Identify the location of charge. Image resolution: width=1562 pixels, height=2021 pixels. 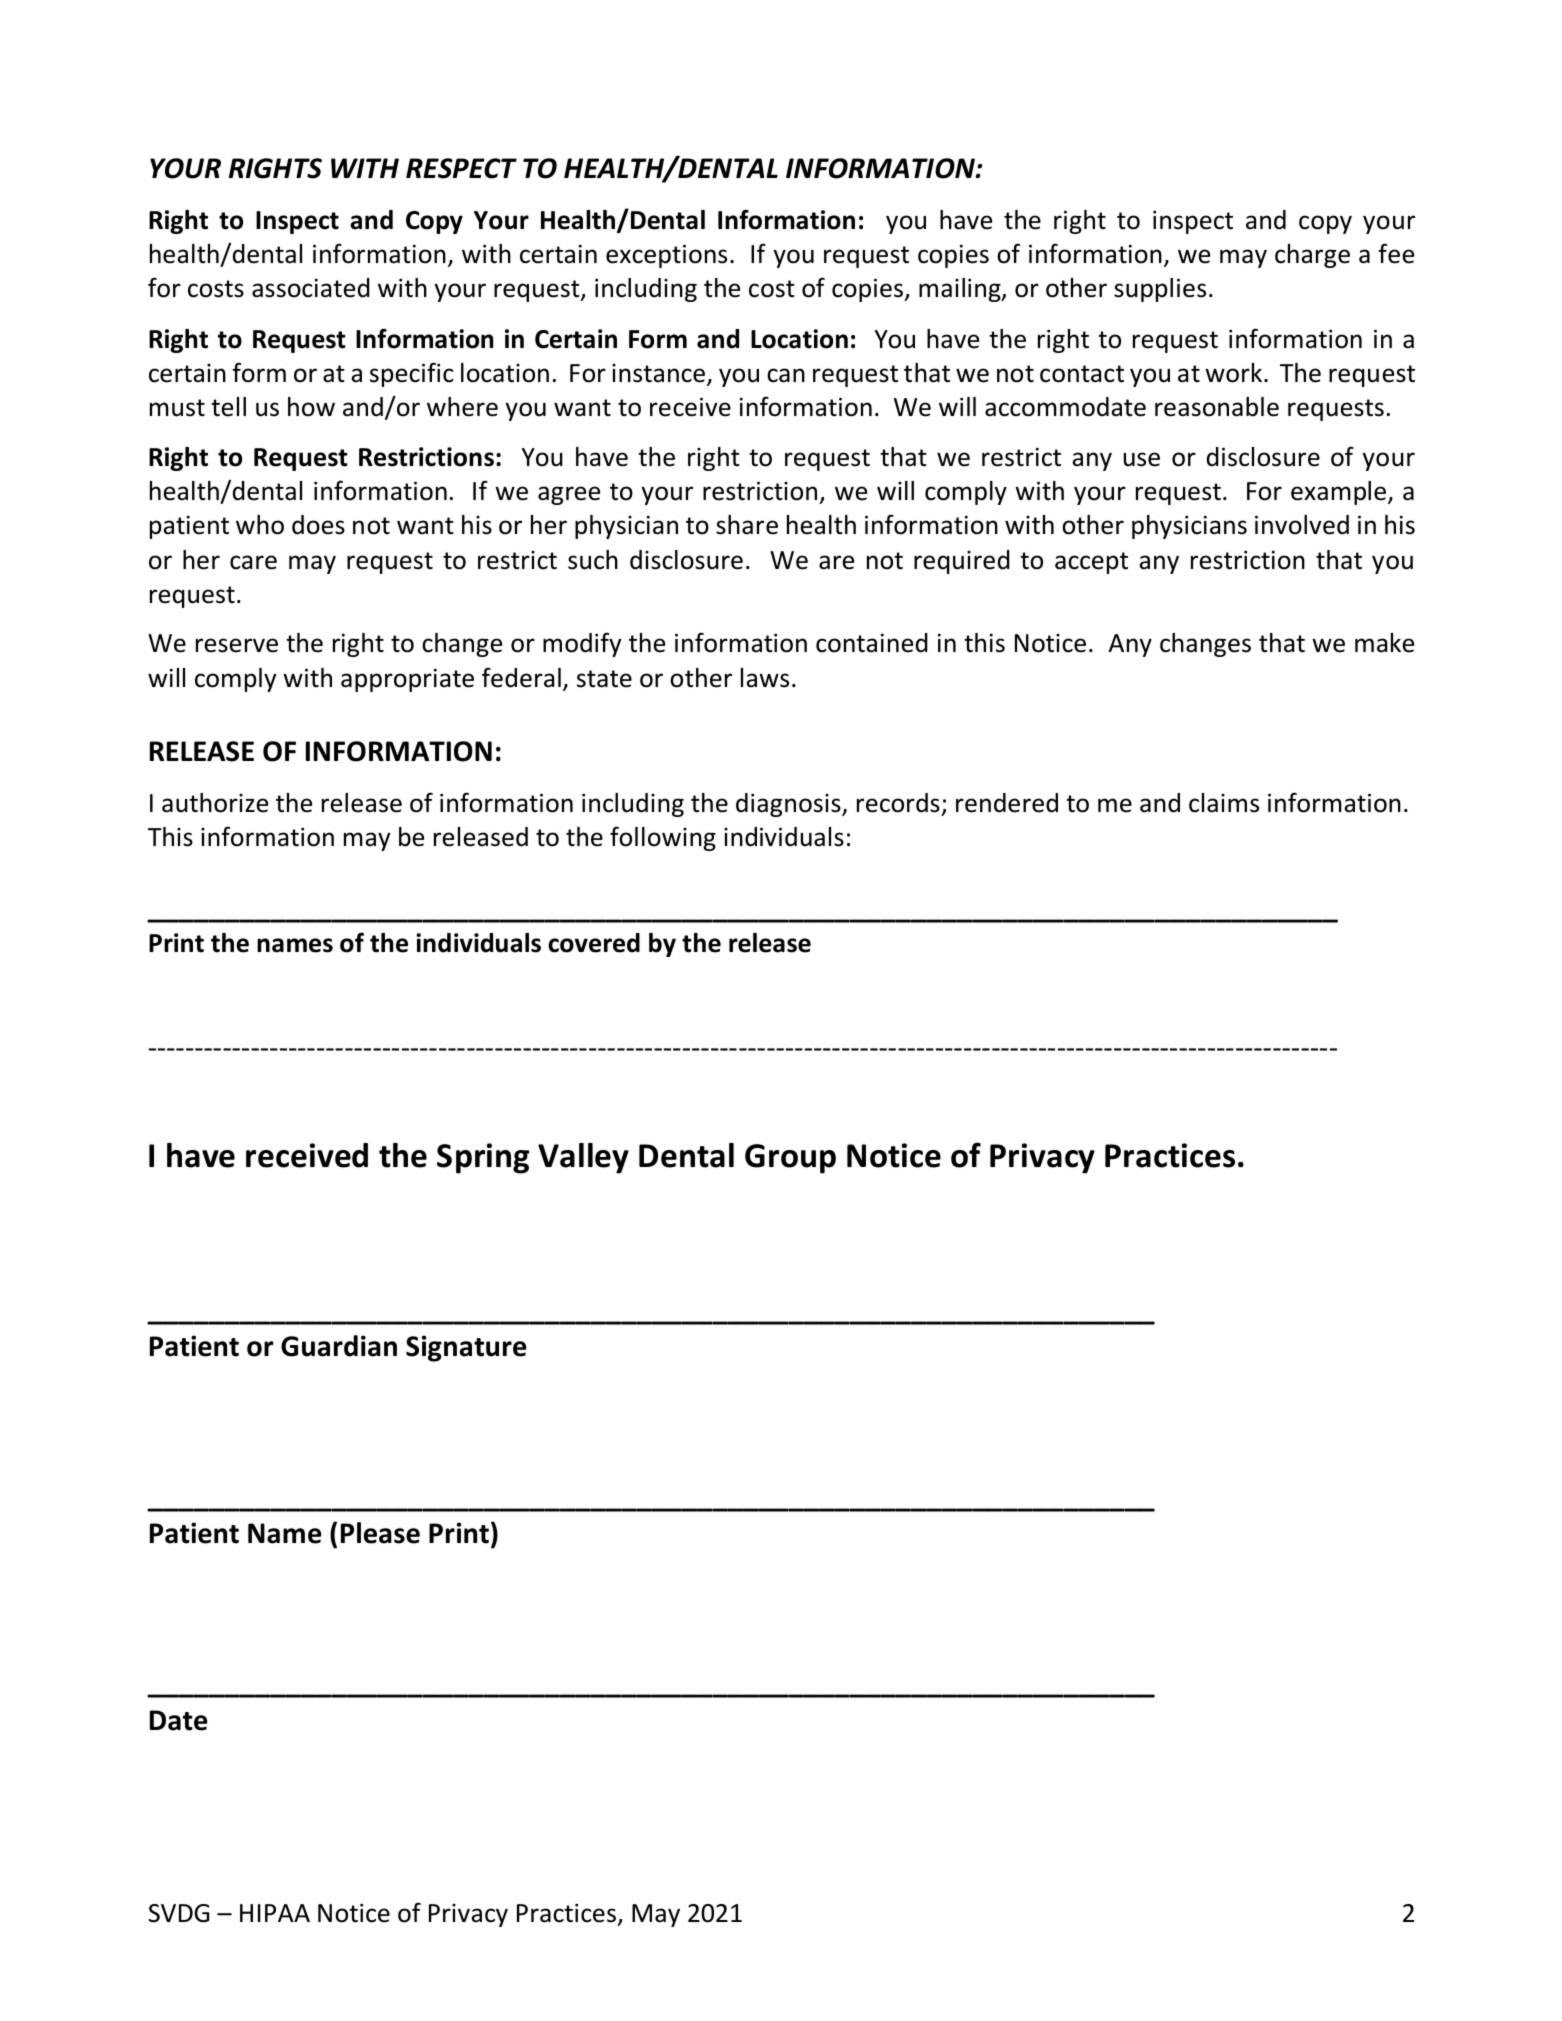
(1312, 256).
